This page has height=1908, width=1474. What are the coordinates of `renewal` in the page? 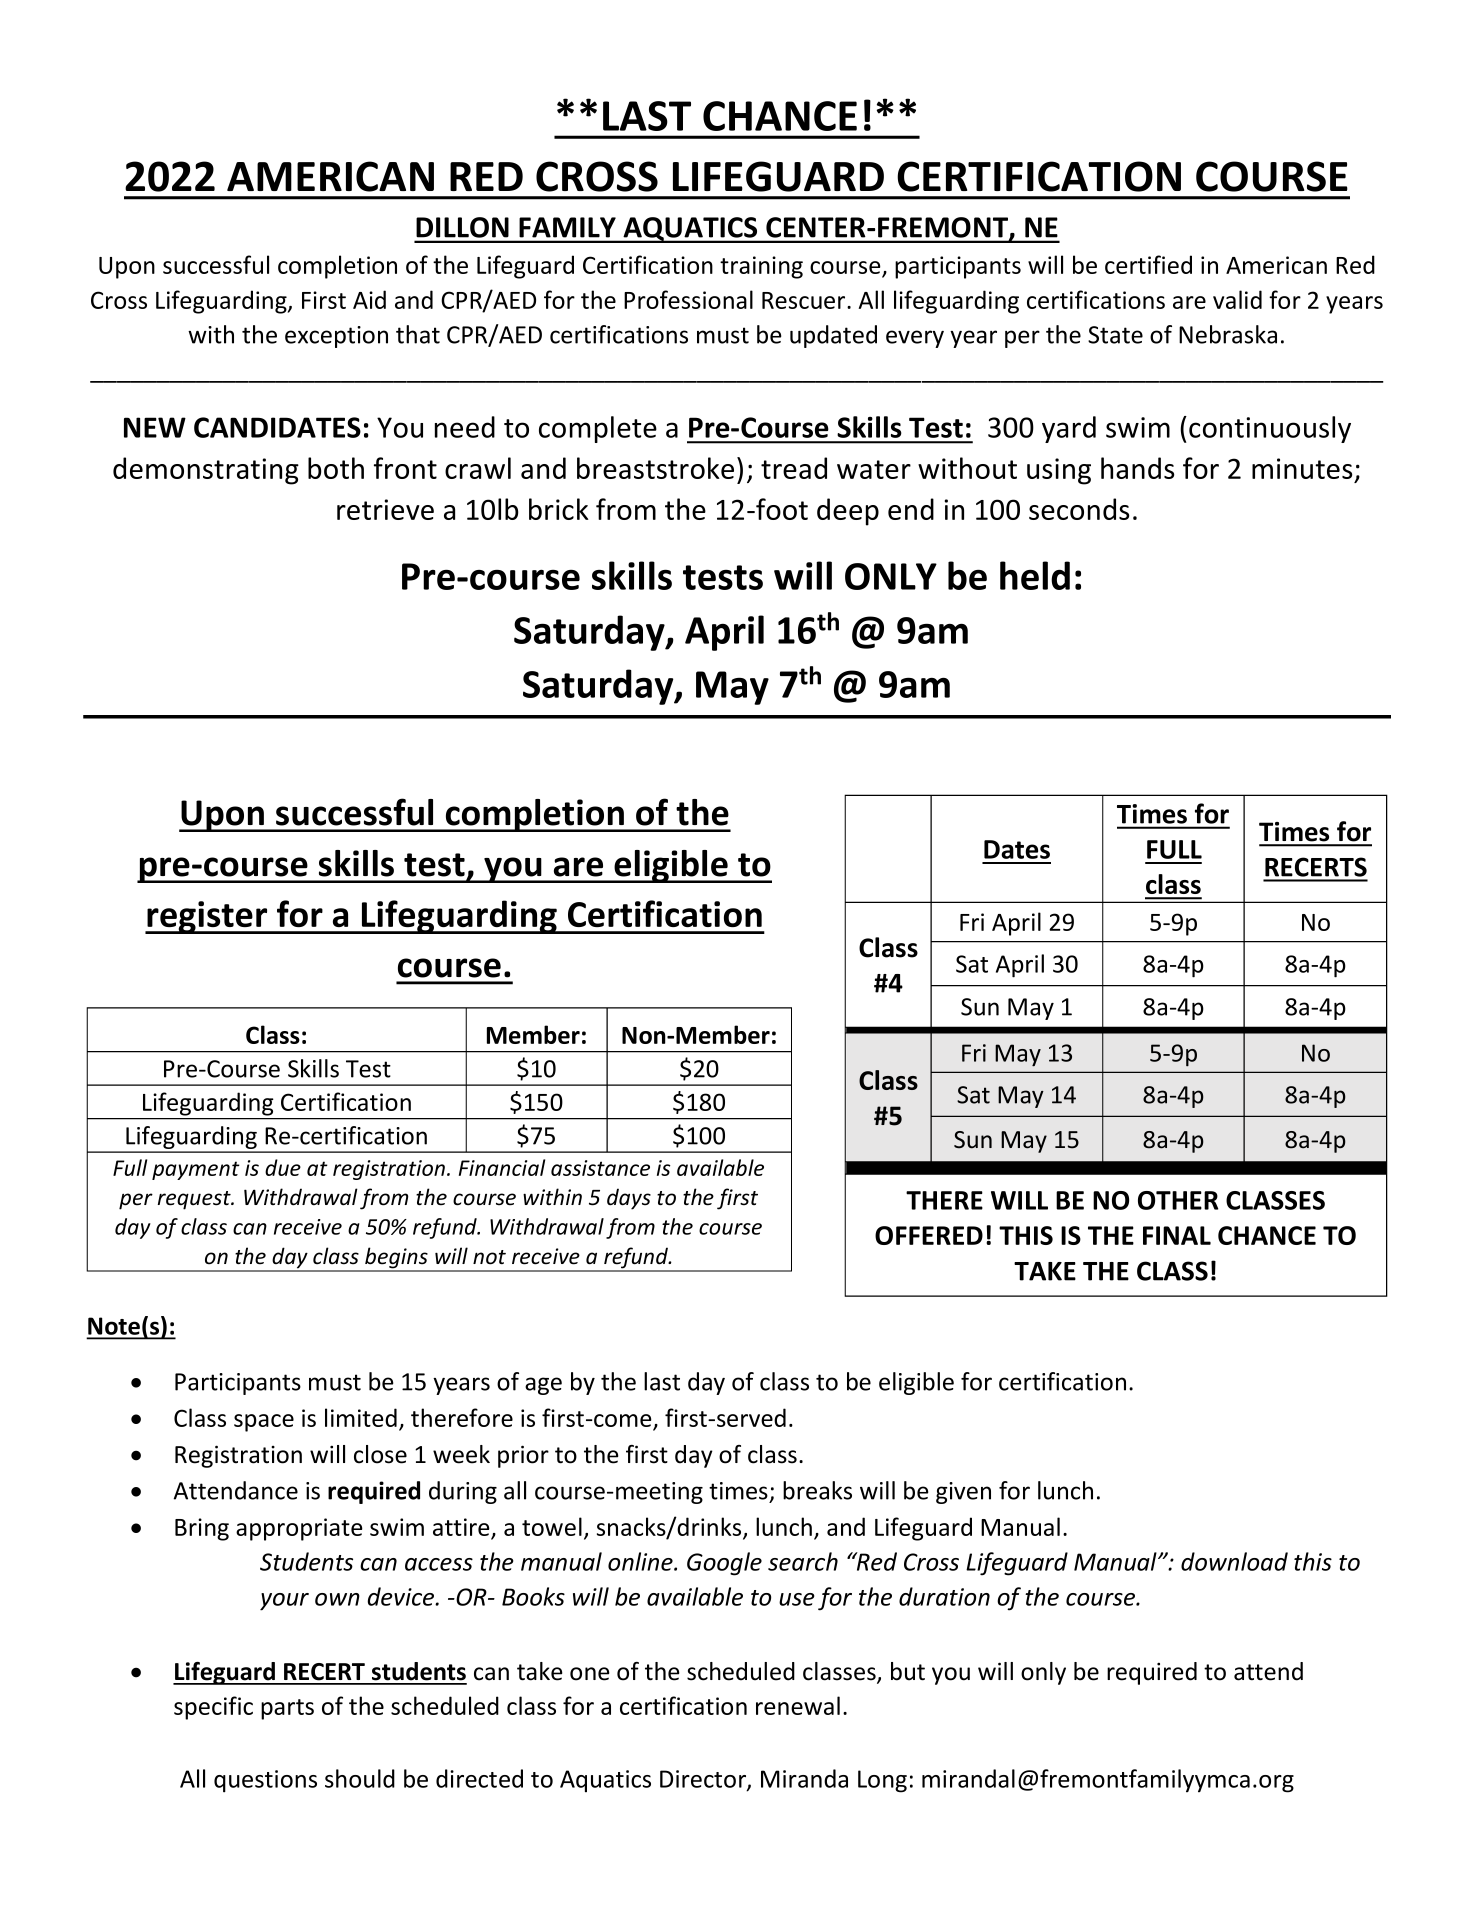 It's located at (798, 1705).
